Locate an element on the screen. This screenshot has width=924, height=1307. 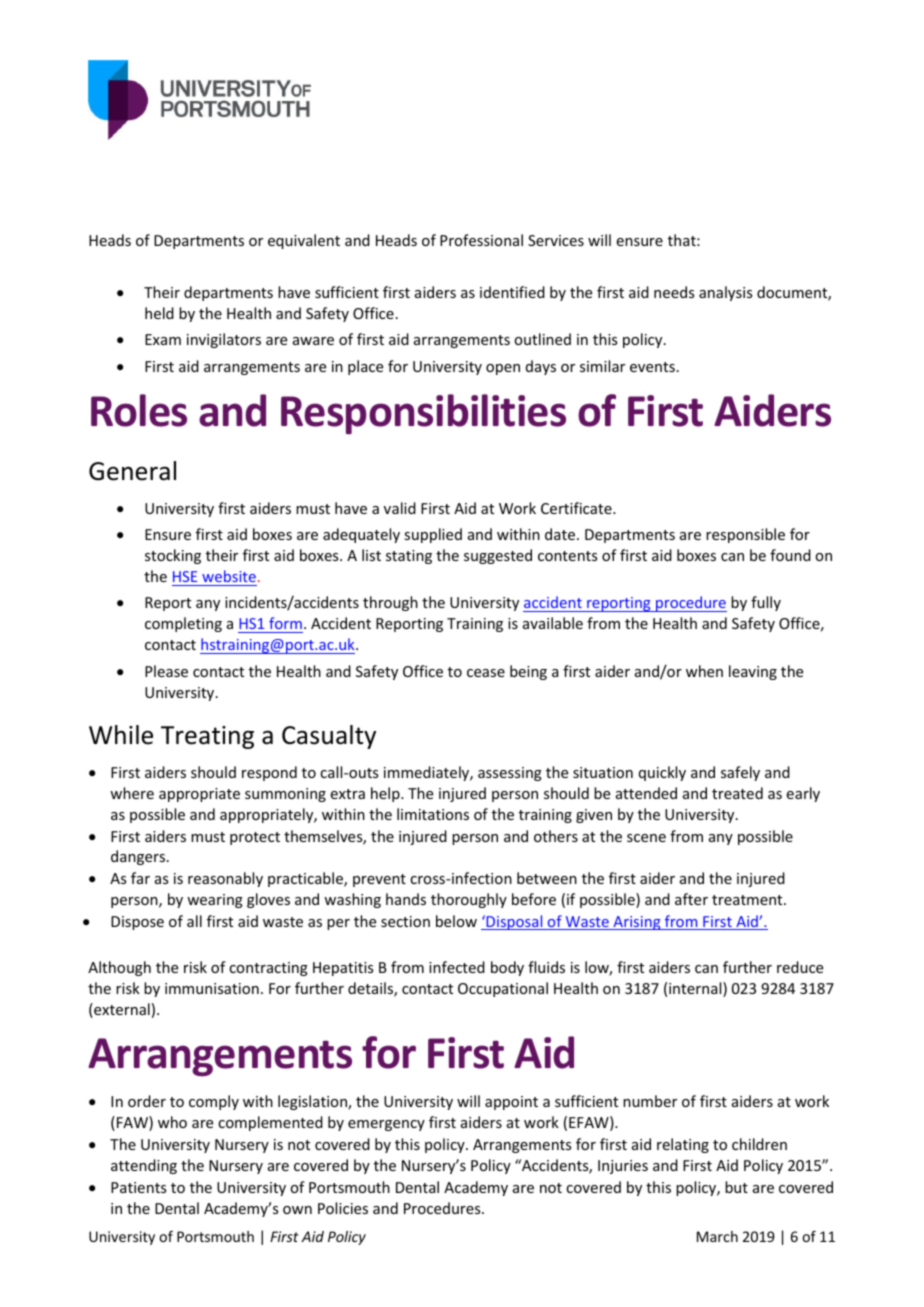
Patients is located at coordinates (138, 1187).
